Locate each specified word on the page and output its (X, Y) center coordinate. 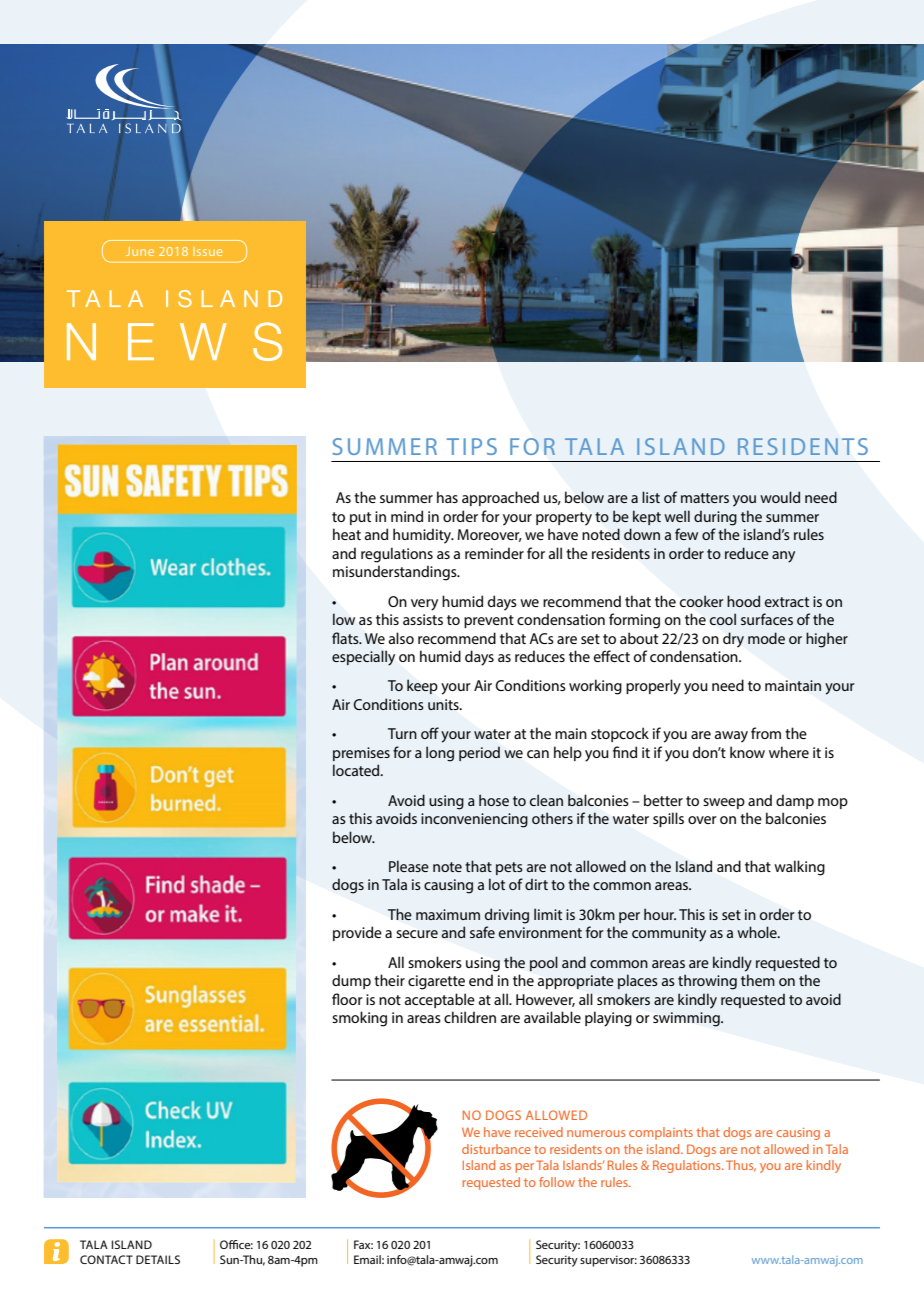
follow (557, 1182)
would (780, 497)
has (447, 497)
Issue (207, 251)
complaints (661, 1133)
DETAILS (158, 1259)
